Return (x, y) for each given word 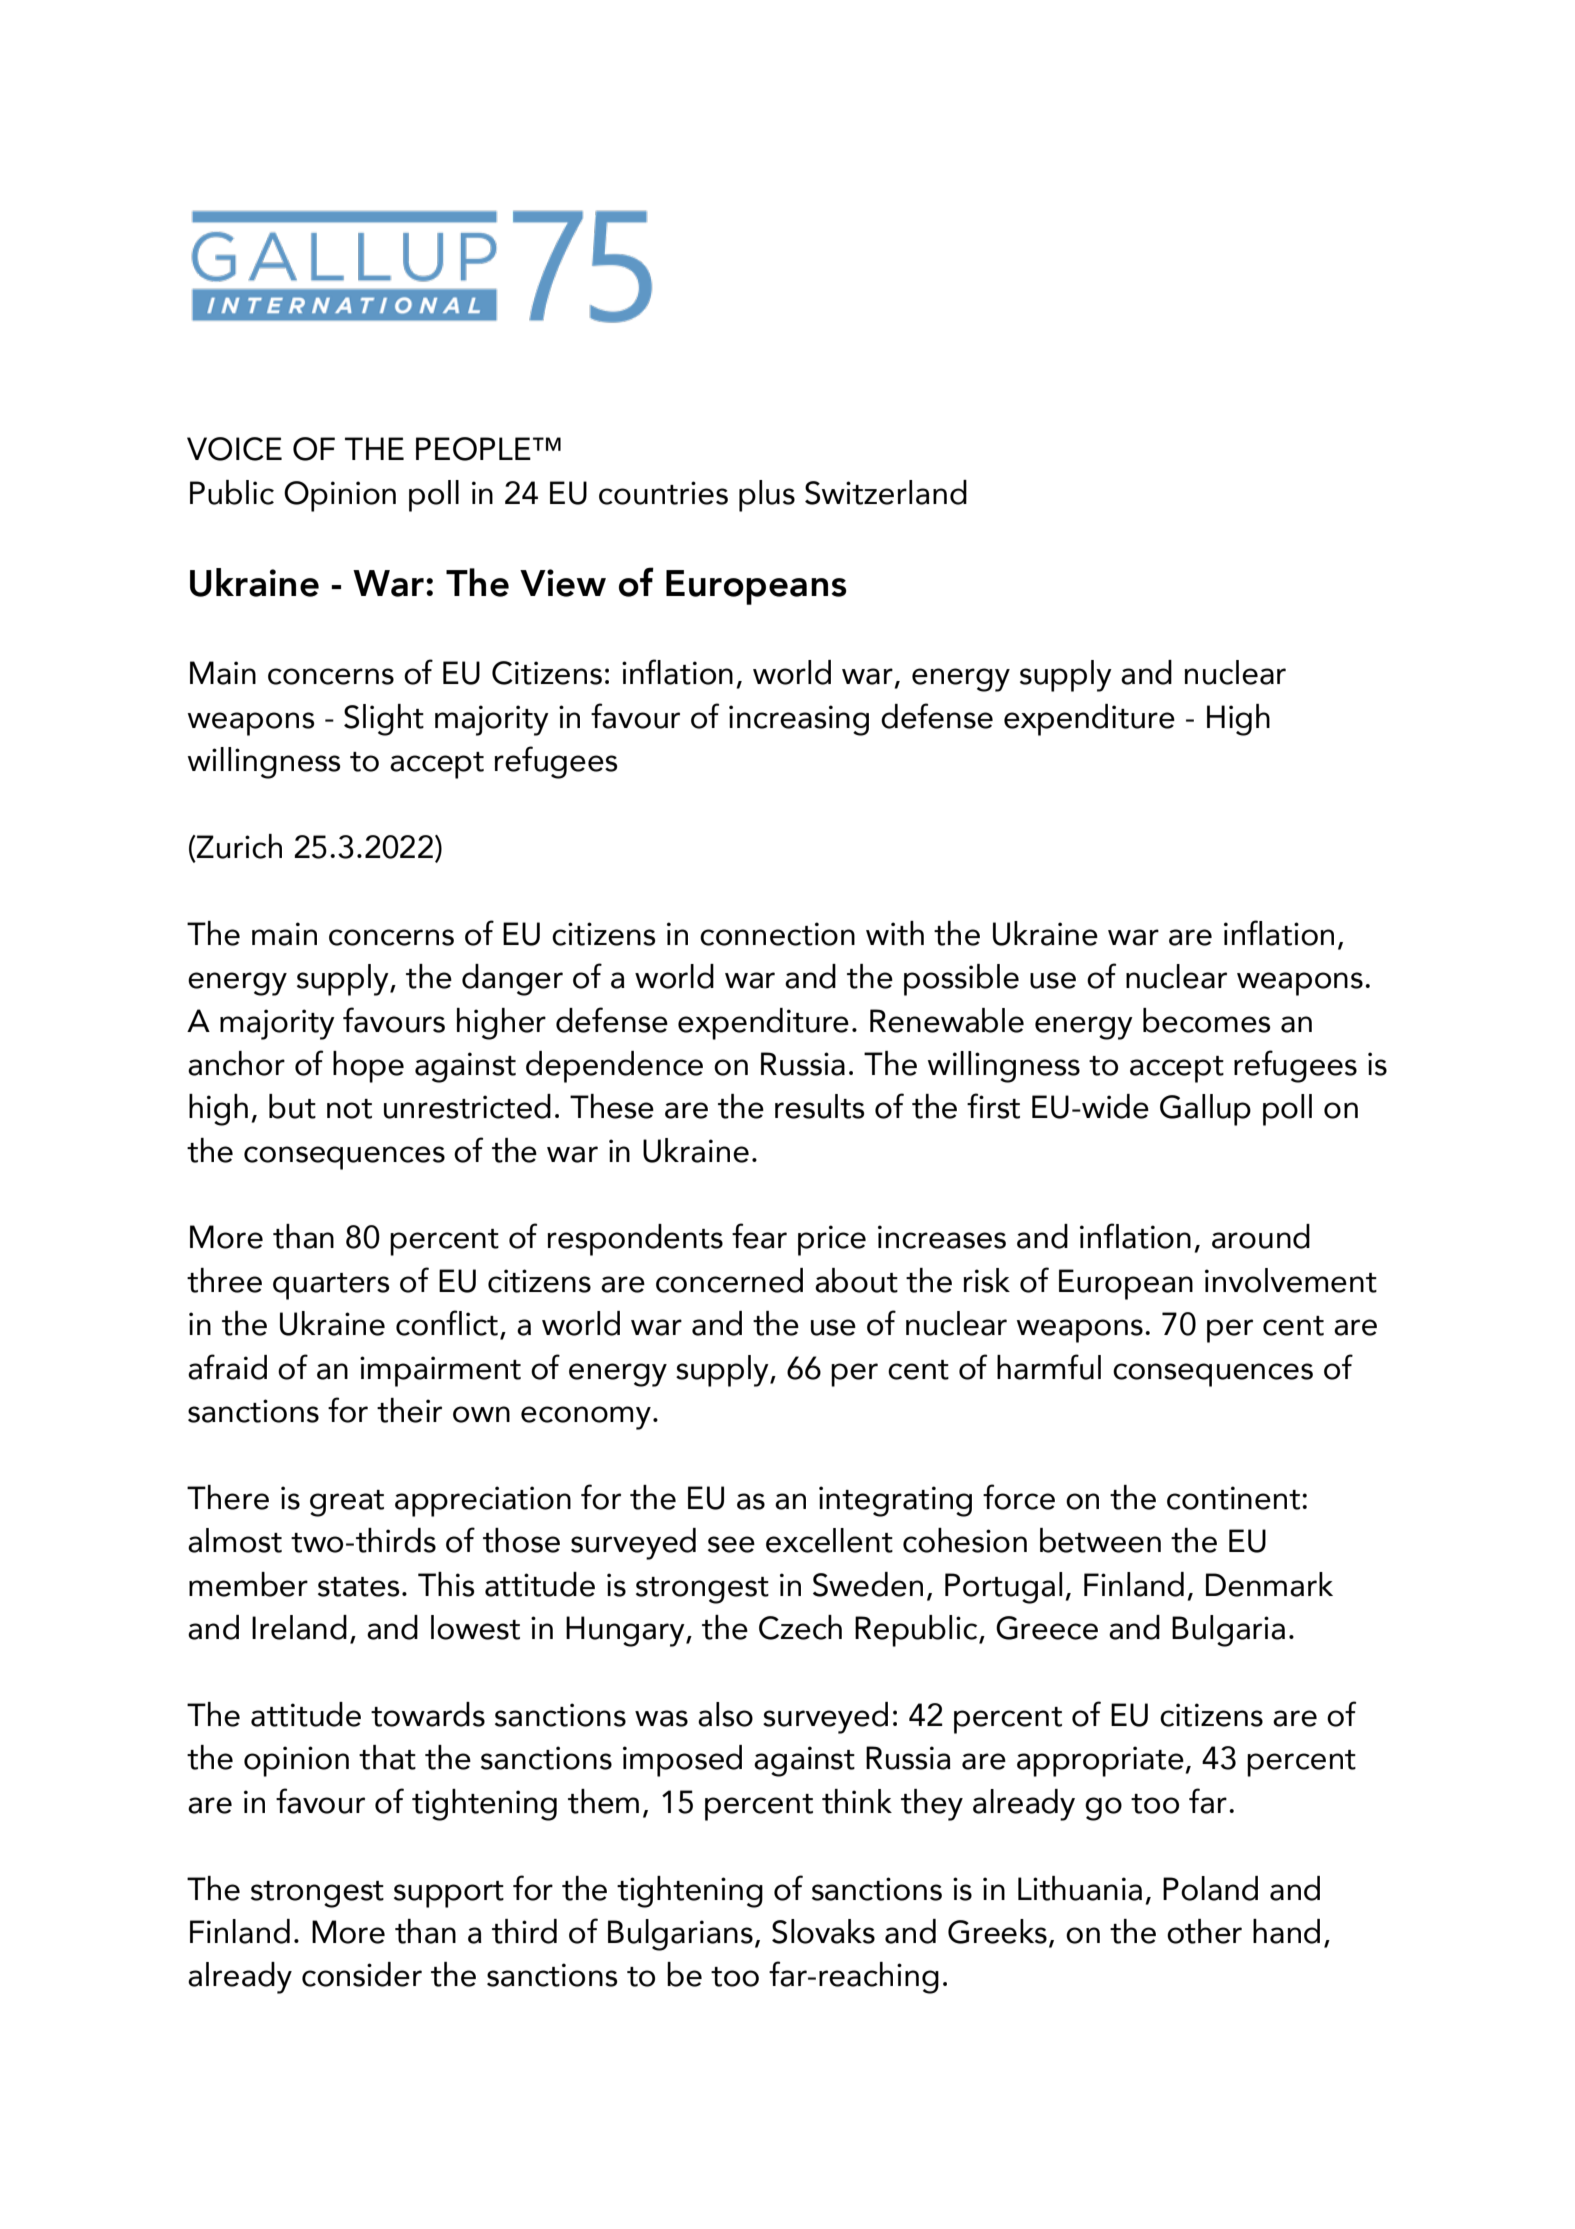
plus (767, 496)
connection (777, 934)
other (1204, 1931)
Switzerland (886, 492)
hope (368, 1067)
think (857, 1801)
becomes (1207, 1020)
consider (362, 1974)
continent (1235, 1498)
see (731, 1544)
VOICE (234, 449)
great (347, 1503)
